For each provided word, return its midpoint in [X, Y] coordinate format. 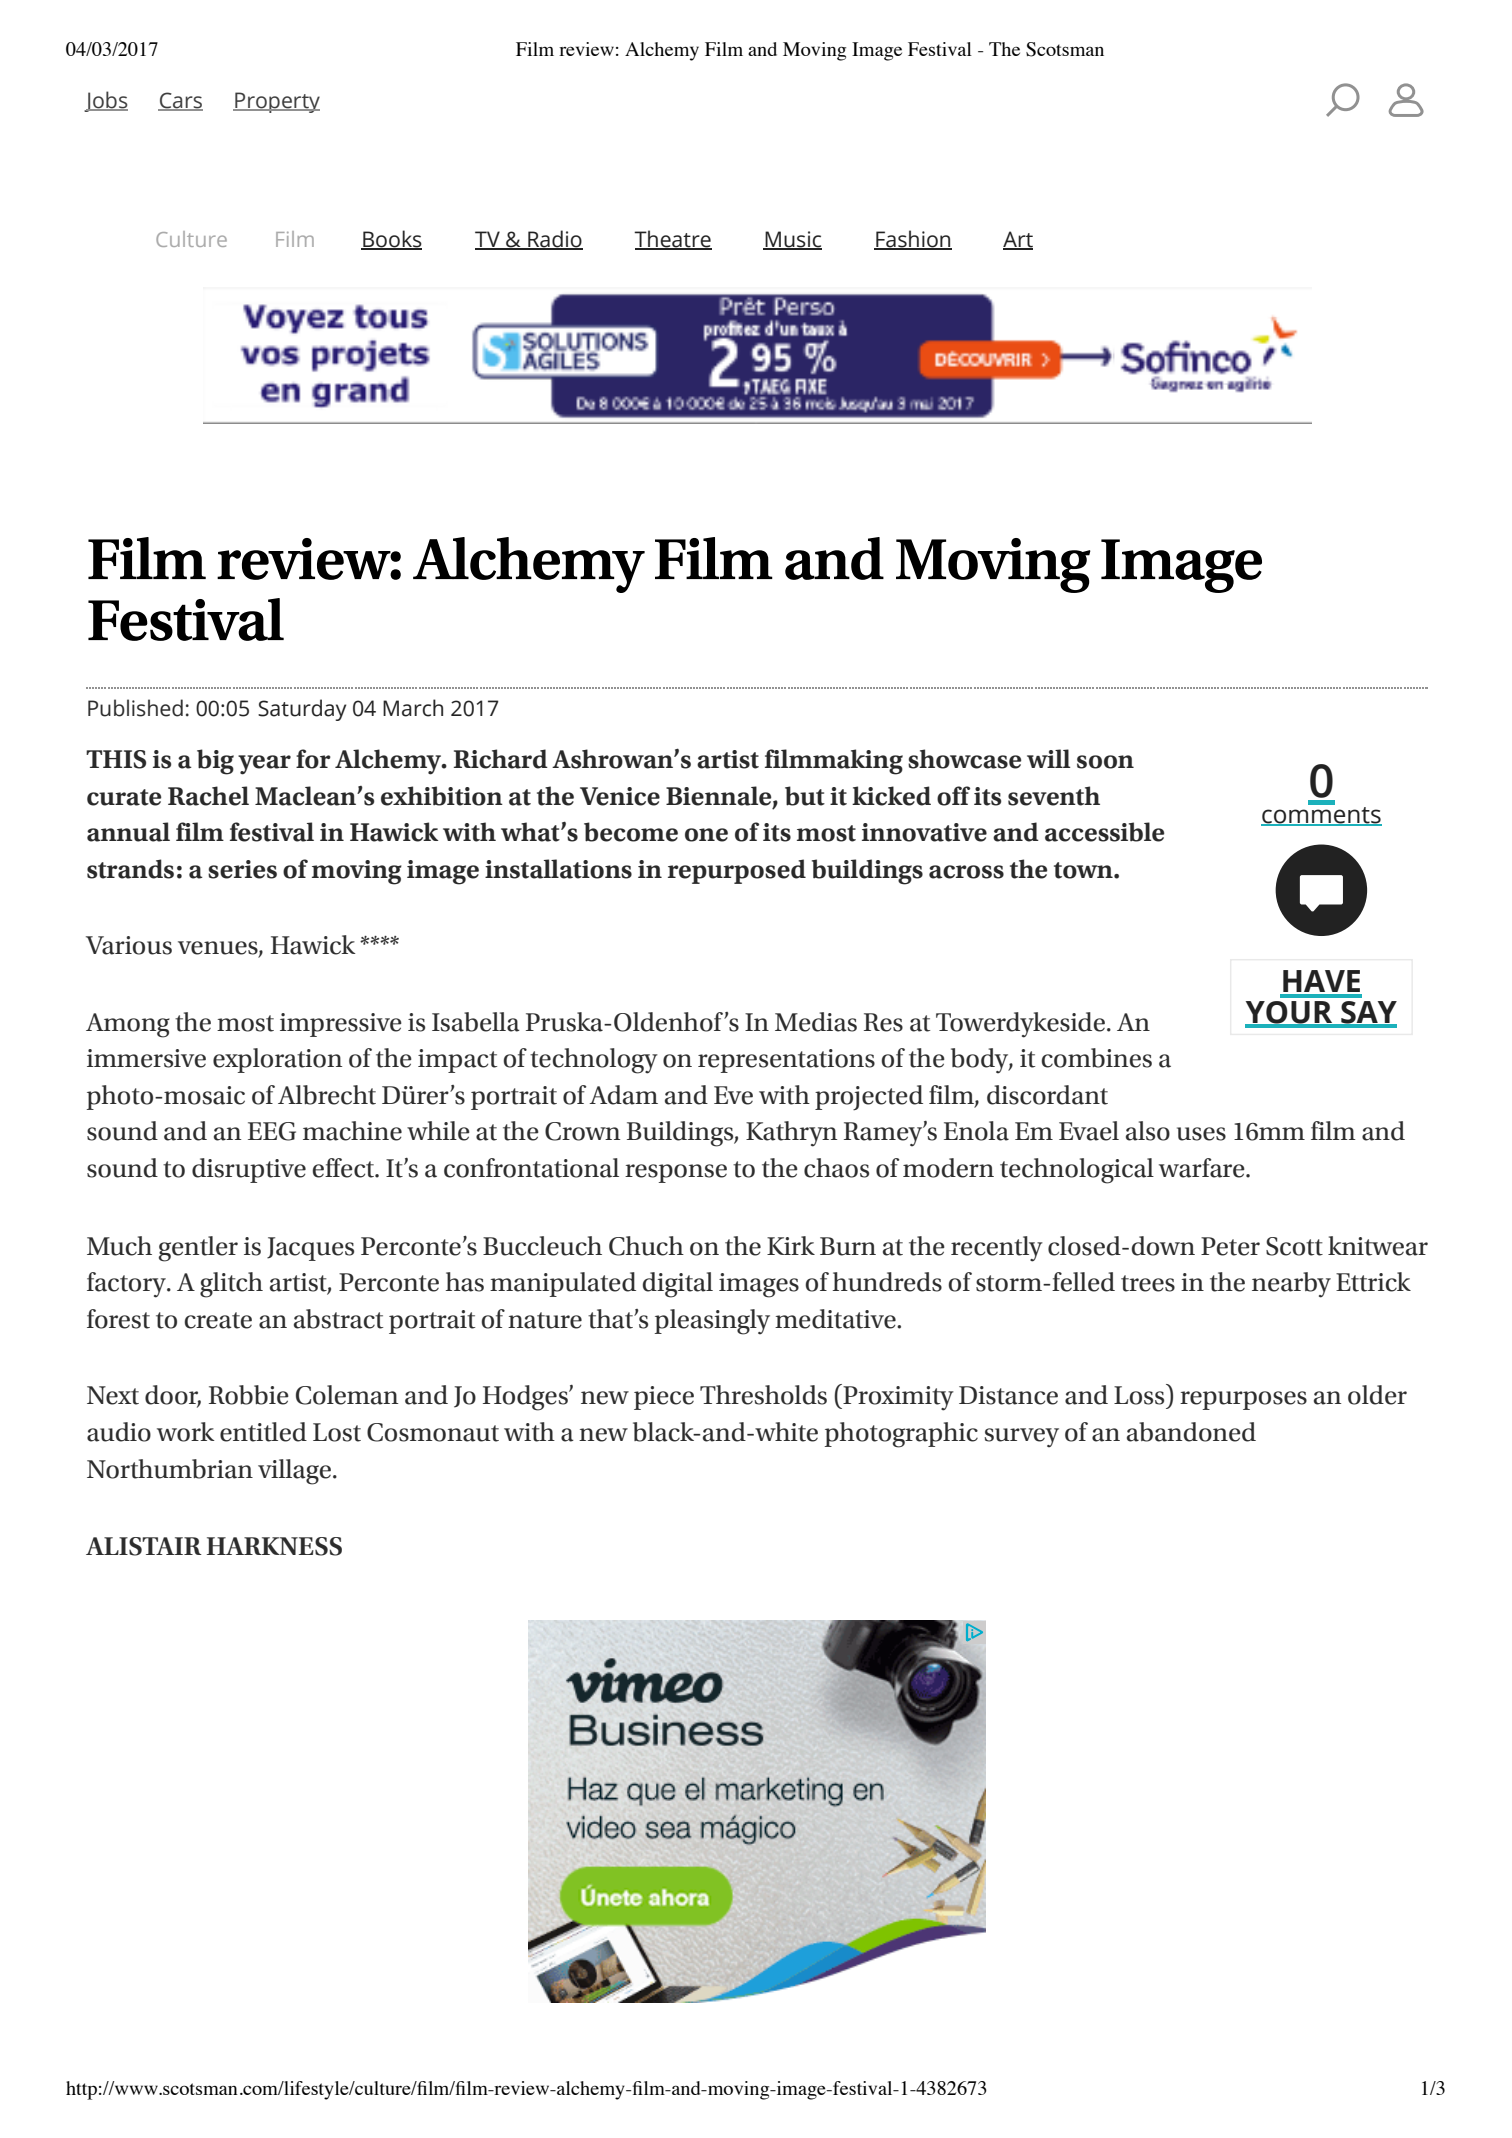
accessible [1104, 832]
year [264, 765]
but [805, 796]
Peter [1230, 1246]
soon [1105, 762]
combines [1097, 1058]
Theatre [673, 239]
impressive [341, 1025]
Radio [554, 239]
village [296, 1472]
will [1048, 758]
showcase [964, 759]
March [413, 708]
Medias [816, 1022]
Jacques [310, 1249]
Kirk [791, 1245]
